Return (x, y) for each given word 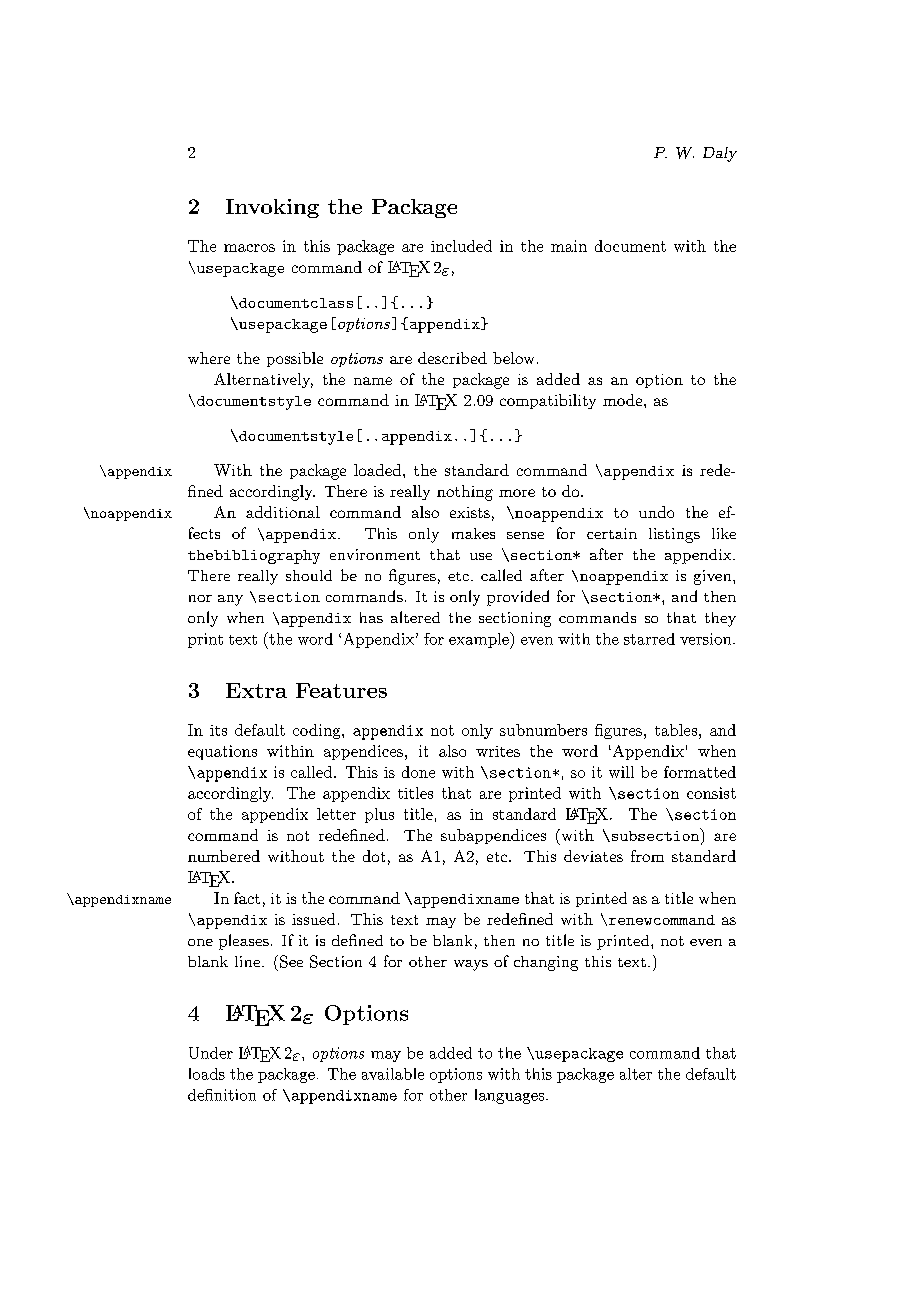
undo (656, 512)
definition (222, 1095)
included (461, 246)
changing (546, 963)
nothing (465, 493)
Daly (720, 154)
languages (511, 1096)
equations (222, 752)
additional (283, 512)
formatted (700, 772)
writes (498, 751)
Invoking (272, 208)
